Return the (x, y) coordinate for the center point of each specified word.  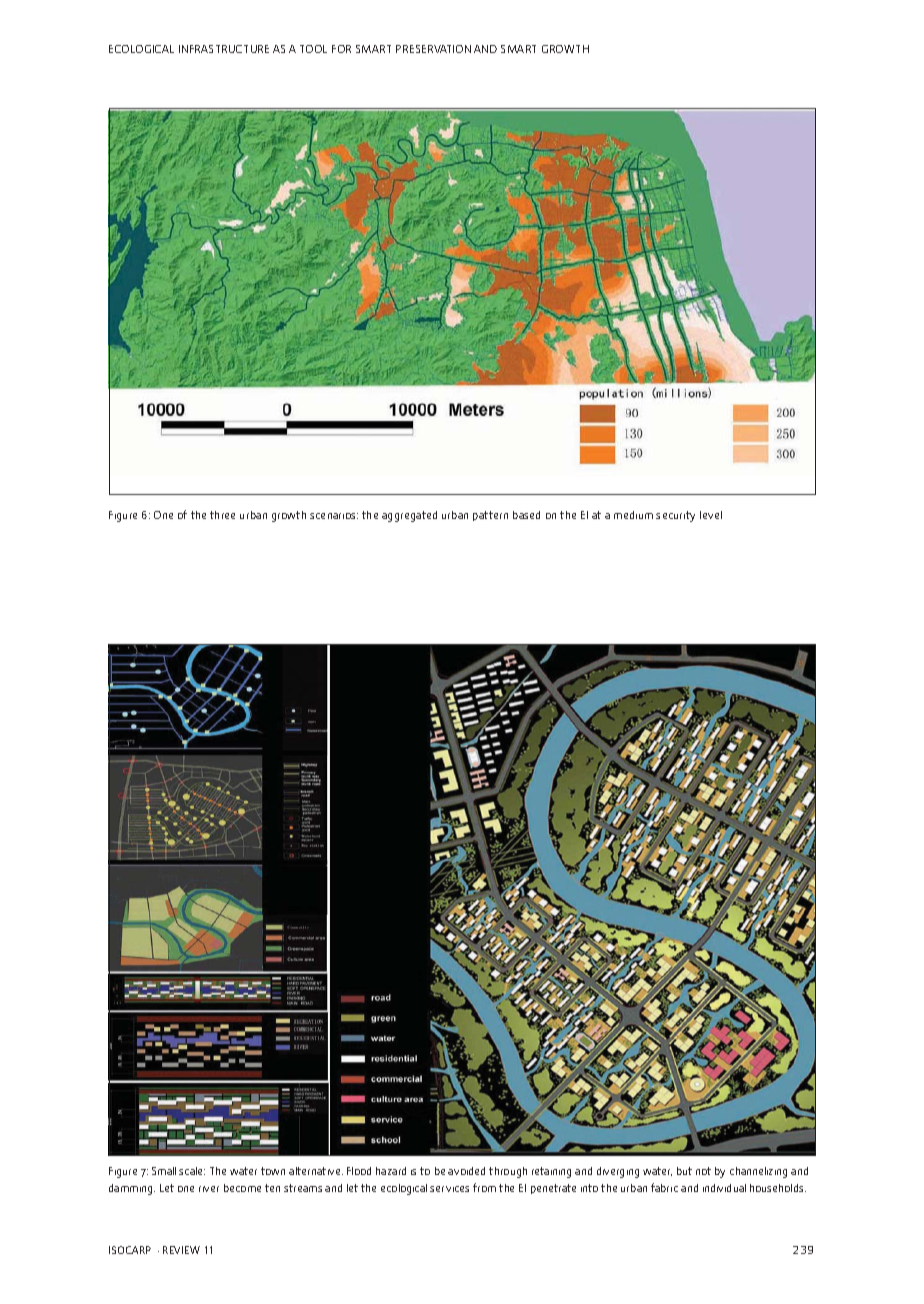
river (209, 1189)
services (449, 1189)
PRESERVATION (433, 49)
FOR (341, 49)
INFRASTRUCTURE (224, 49)
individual (724, 1188)
